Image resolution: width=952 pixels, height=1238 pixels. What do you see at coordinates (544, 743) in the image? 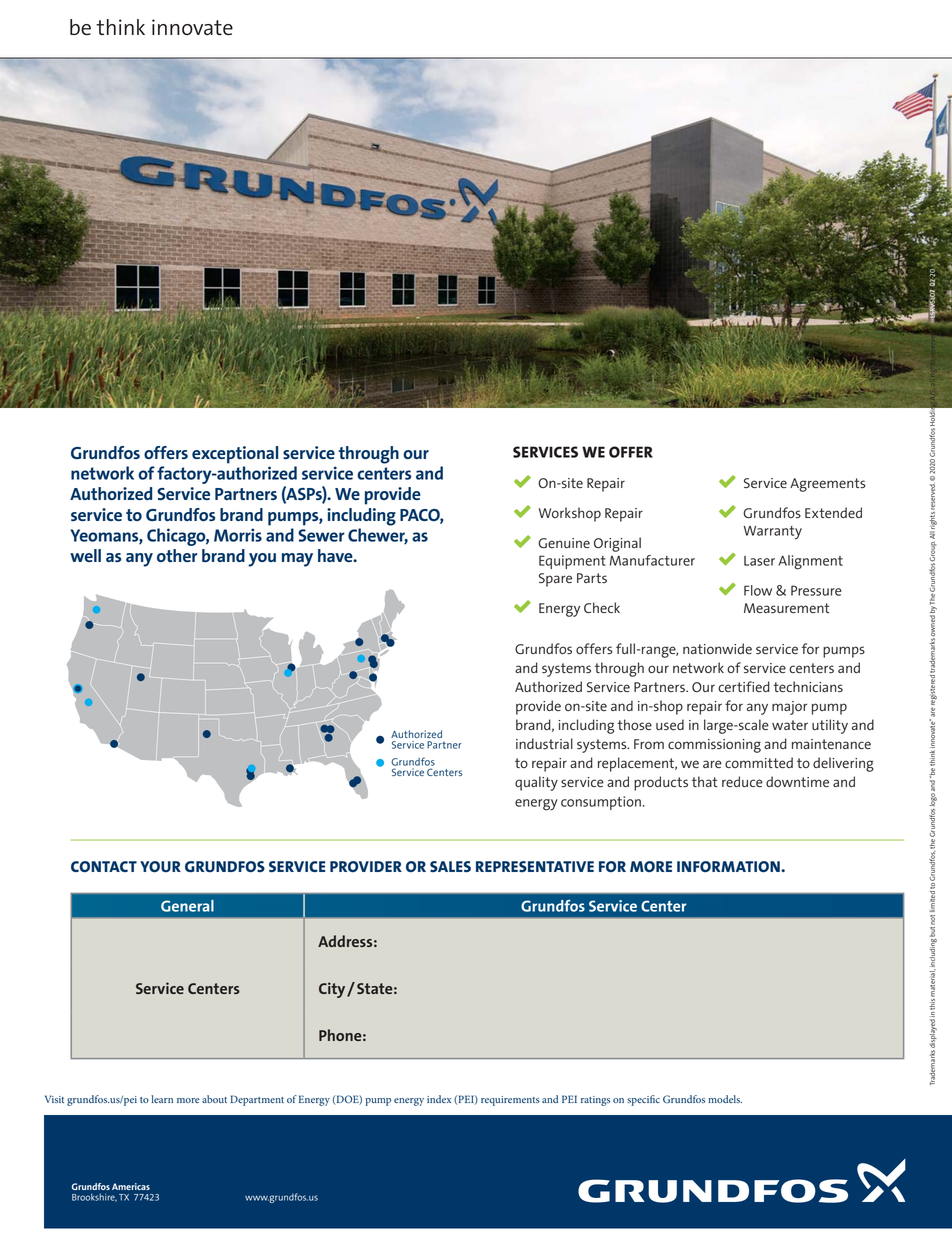
I see `industrial` at bounding box center [544, 743].
